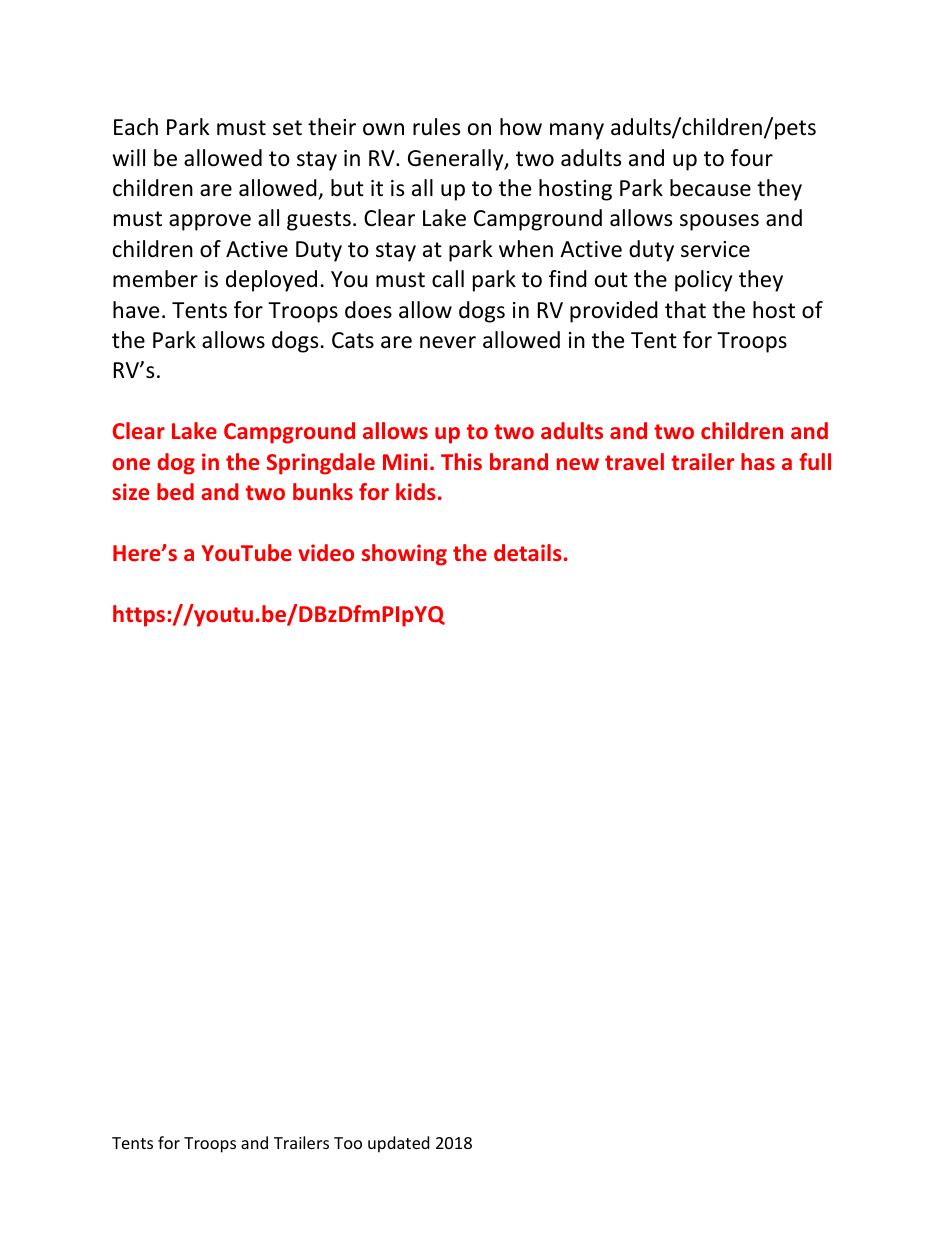 This image has width=952, height=1233. I want to click on Too, so click(348, 1143).
